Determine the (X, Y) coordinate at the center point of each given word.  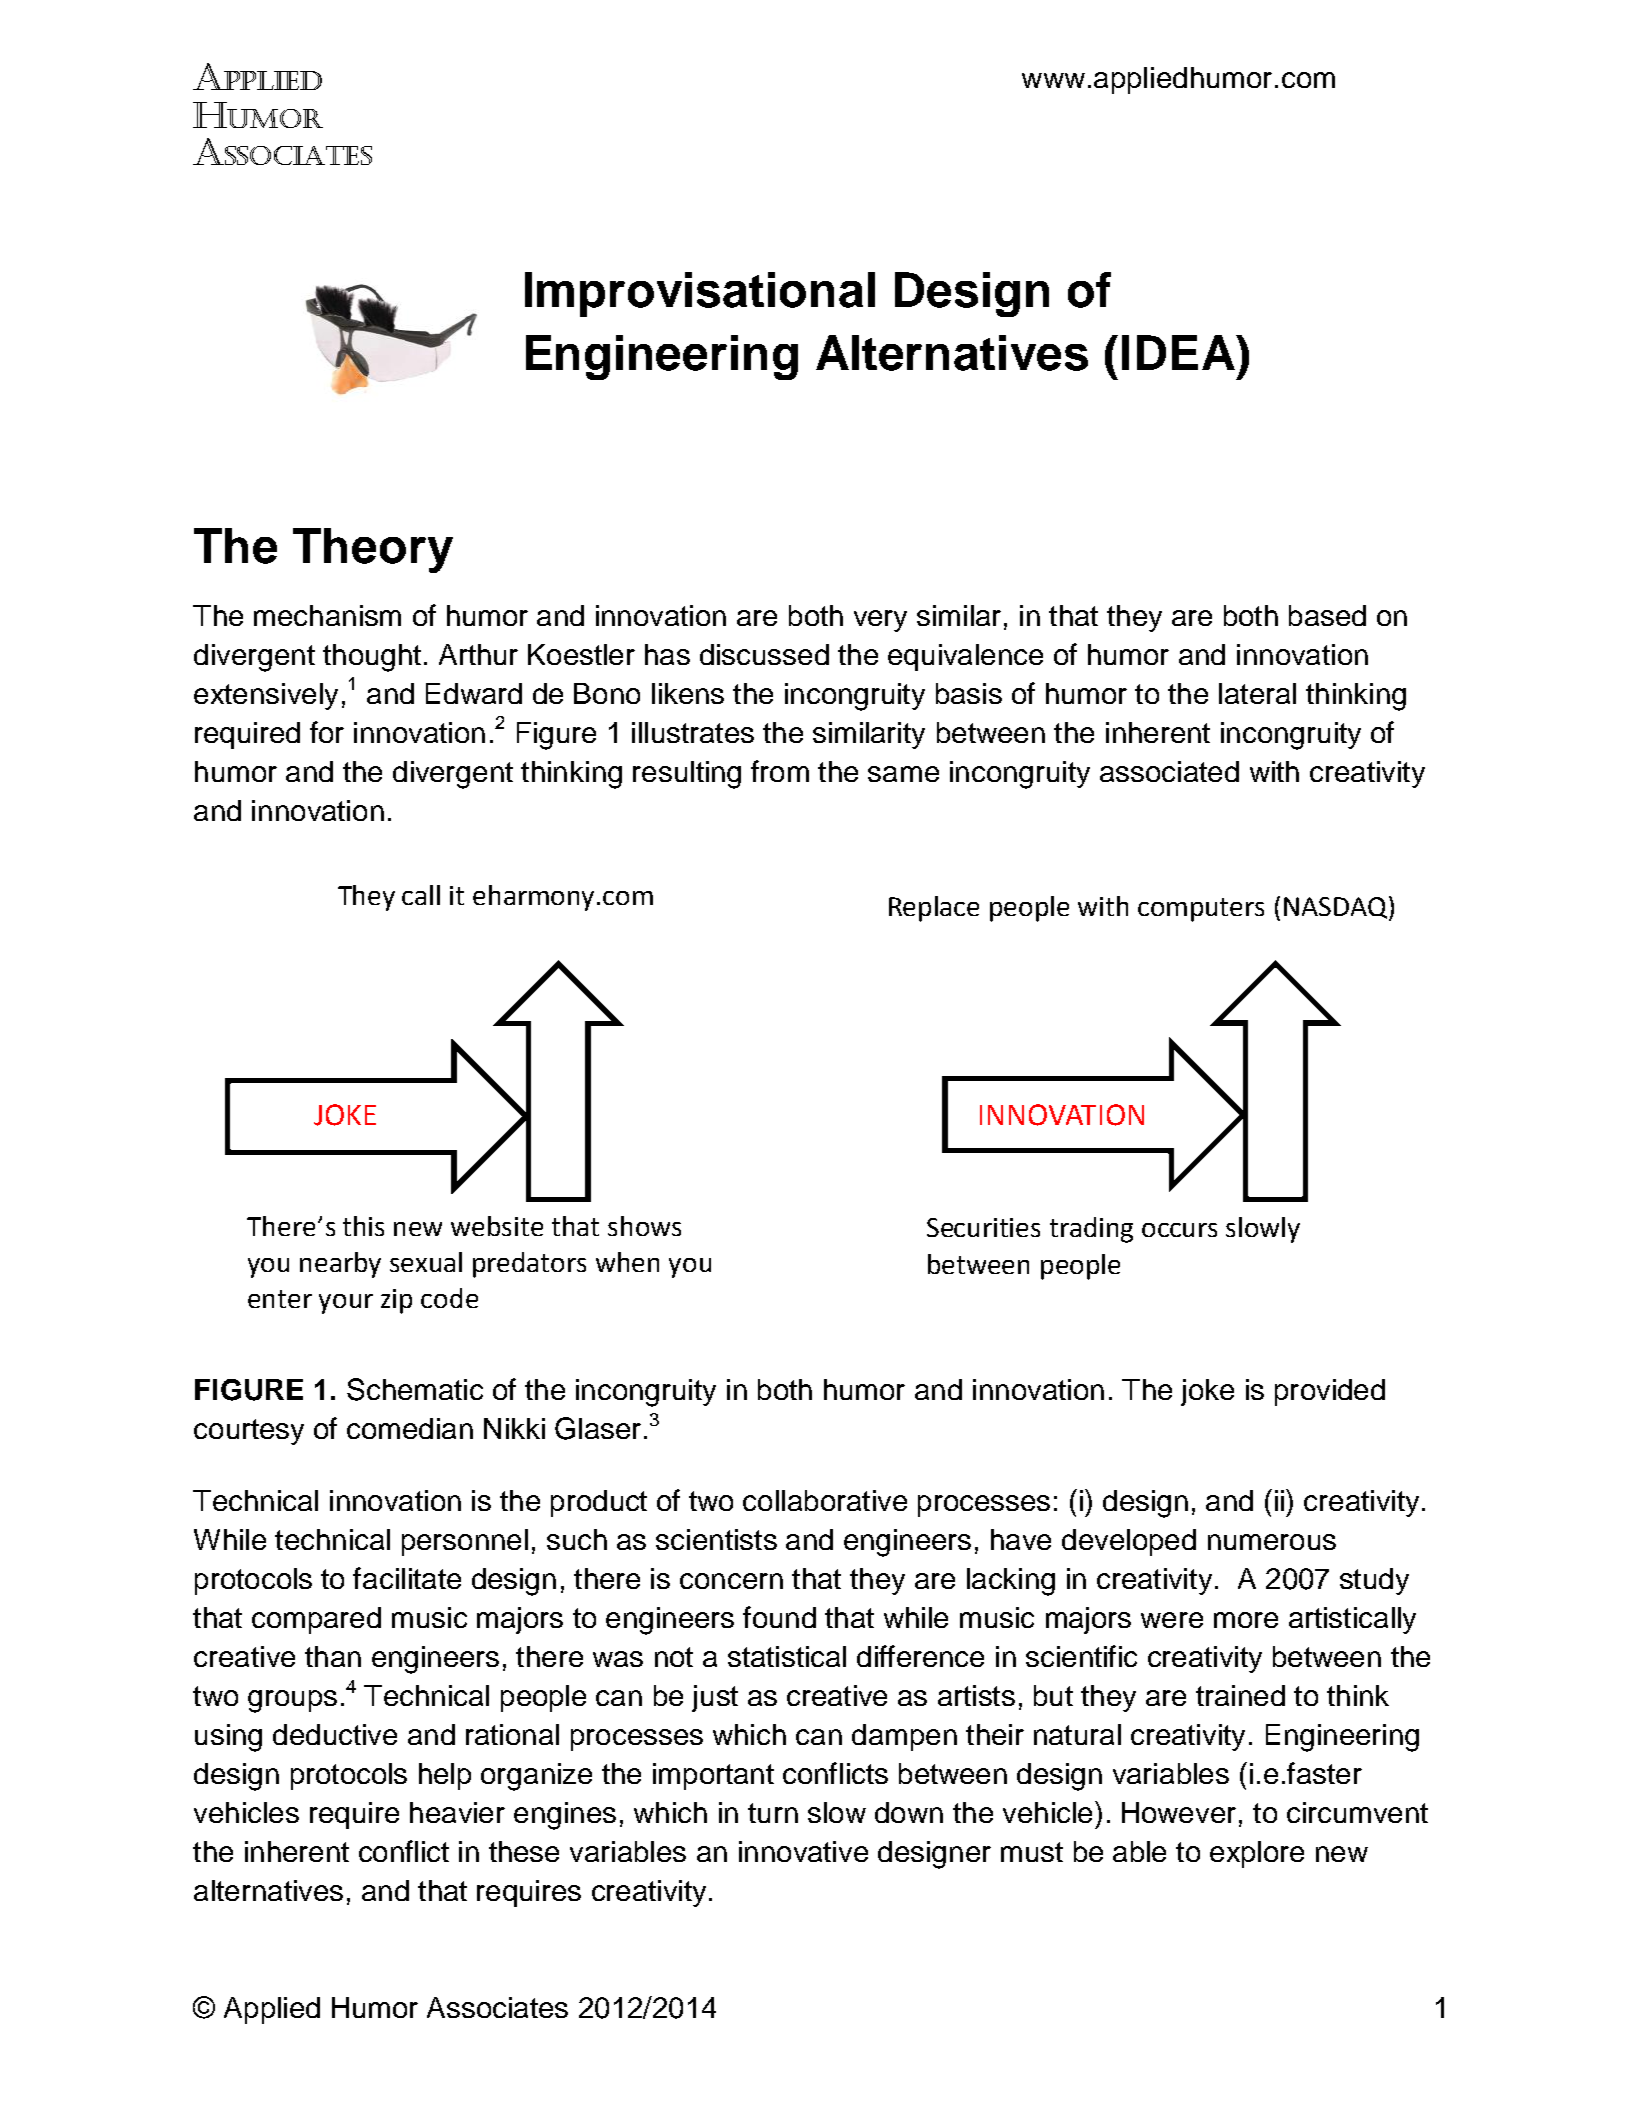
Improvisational (700, 294)
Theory (373, 550)
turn (773, 1813)
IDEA (1179, 352)
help (445, 1776)
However (1179, 1812)
